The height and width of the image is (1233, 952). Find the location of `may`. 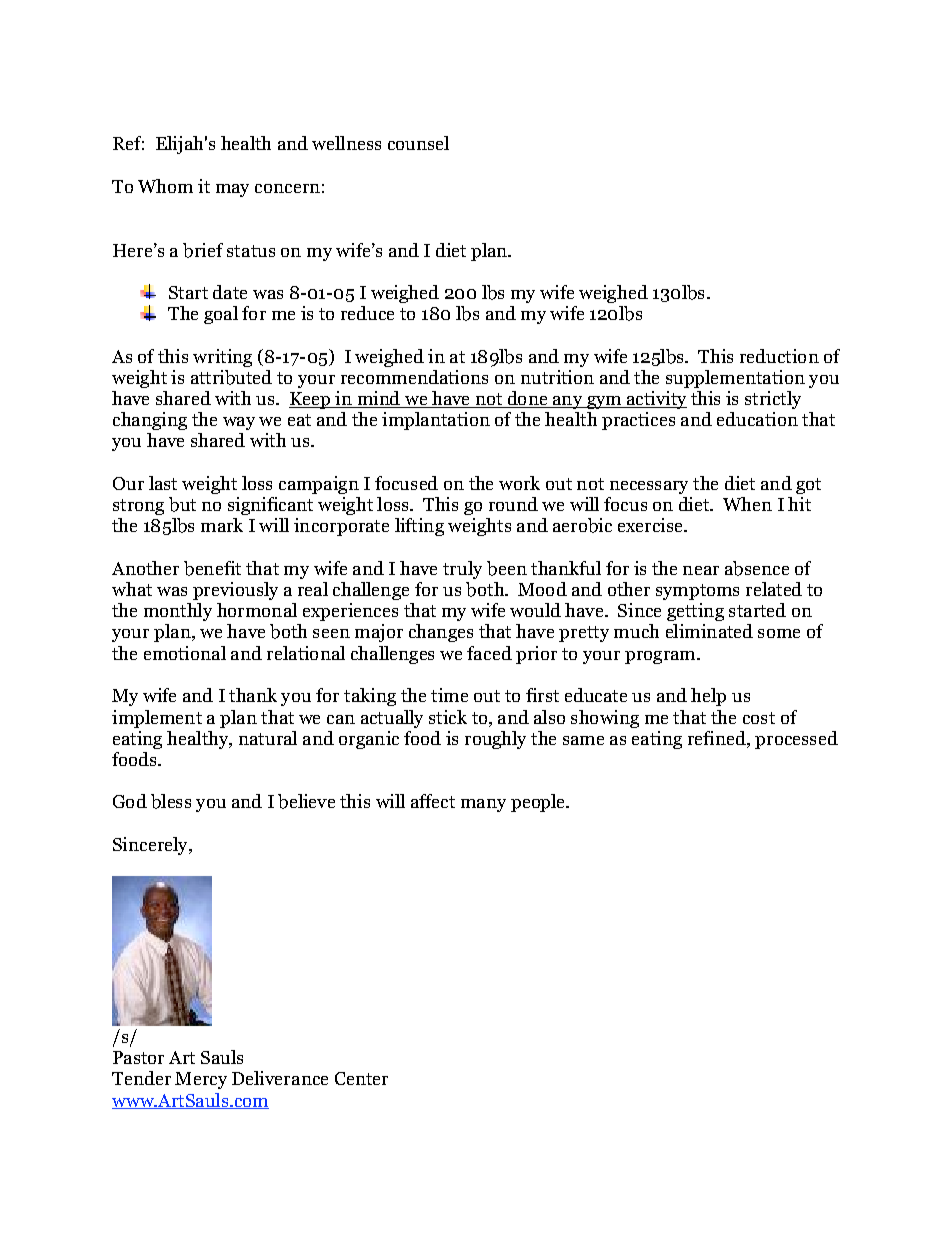

may is located at coordinates (232, 190).
